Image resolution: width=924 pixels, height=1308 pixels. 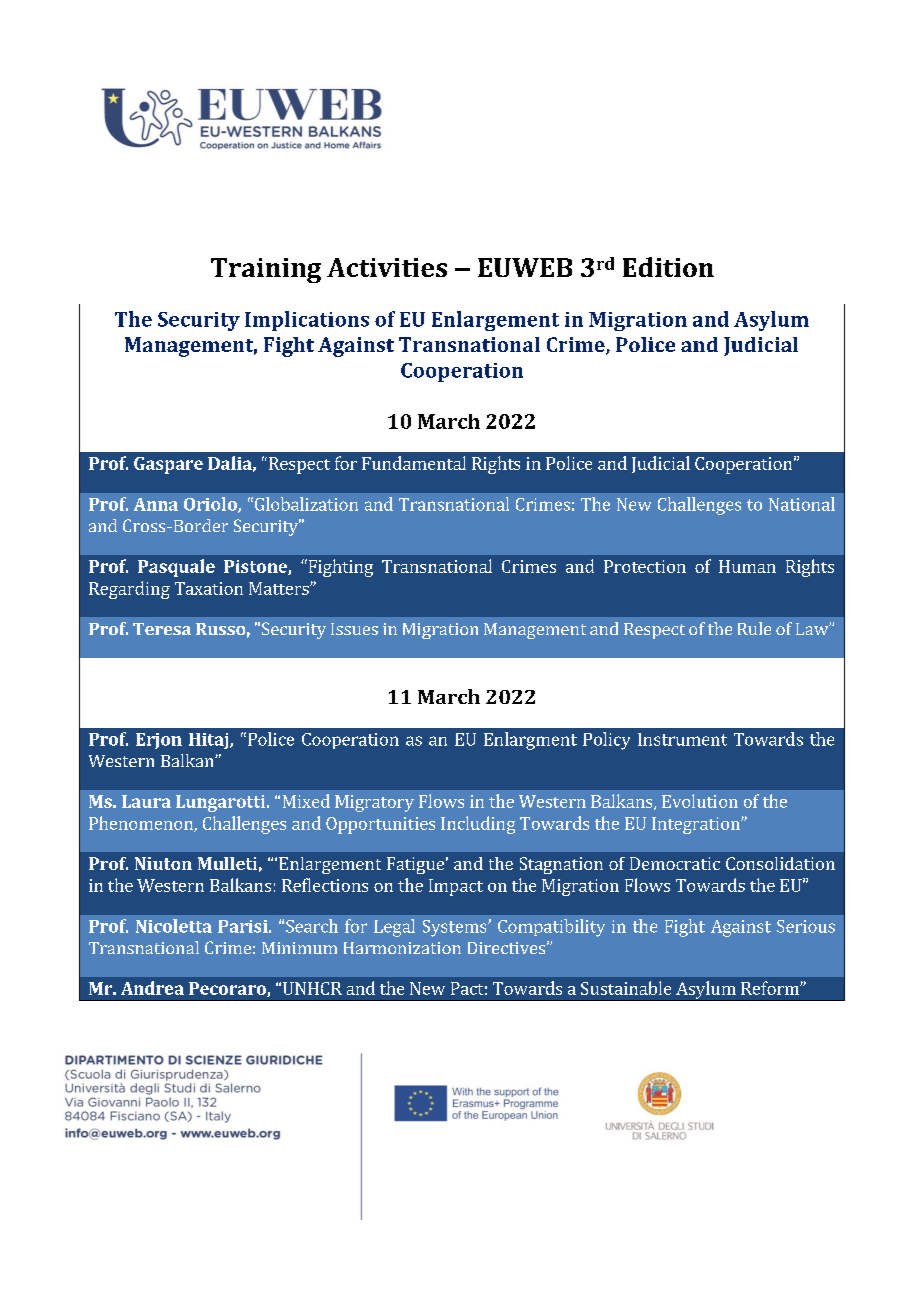 I want to click on Edition, so click(x=668, y=267).
